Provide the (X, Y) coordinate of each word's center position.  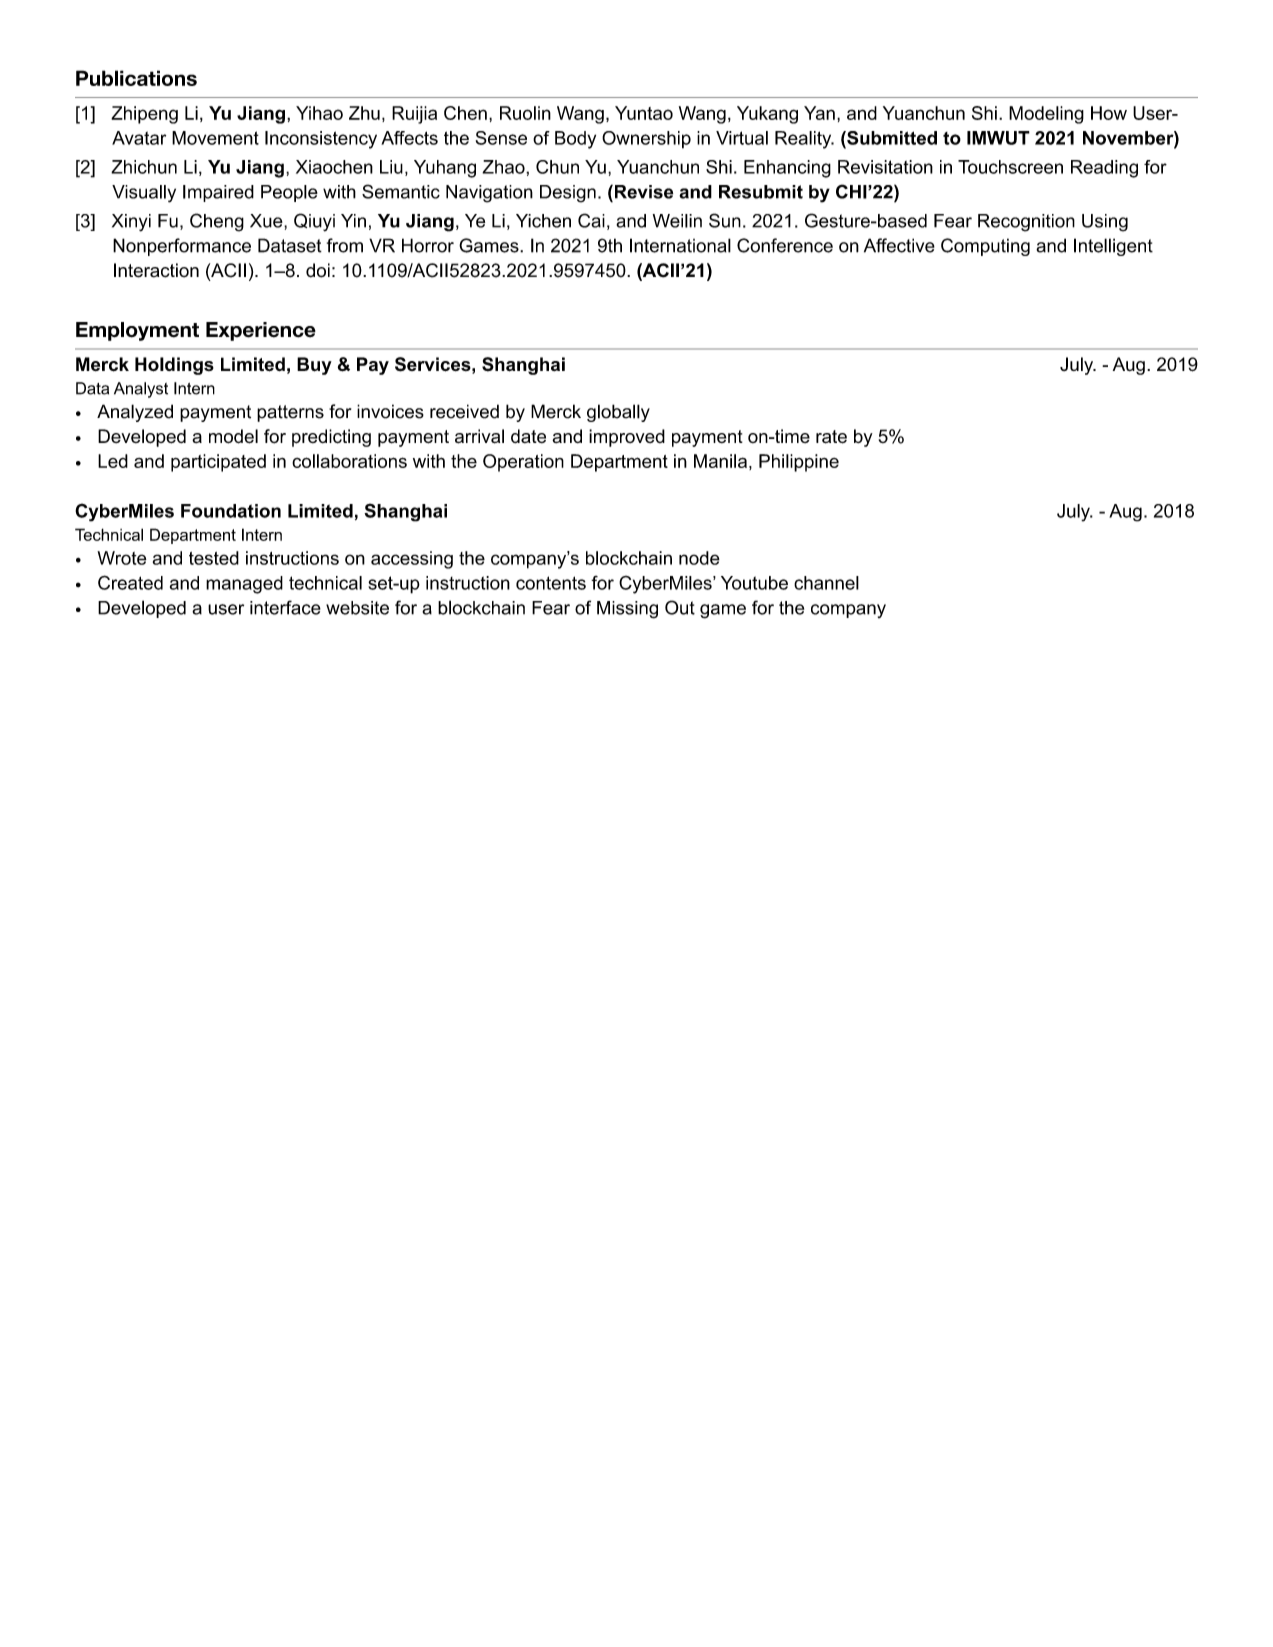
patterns (290, 413)
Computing (985, 247)
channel (826, 583)
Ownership (646, 140)
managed (244, 585)
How (1109, 113)
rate (831, 437)
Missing (627, 610)
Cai (591, 220)
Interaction (156, 270)
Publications (136, 78)
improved (627, 438)
